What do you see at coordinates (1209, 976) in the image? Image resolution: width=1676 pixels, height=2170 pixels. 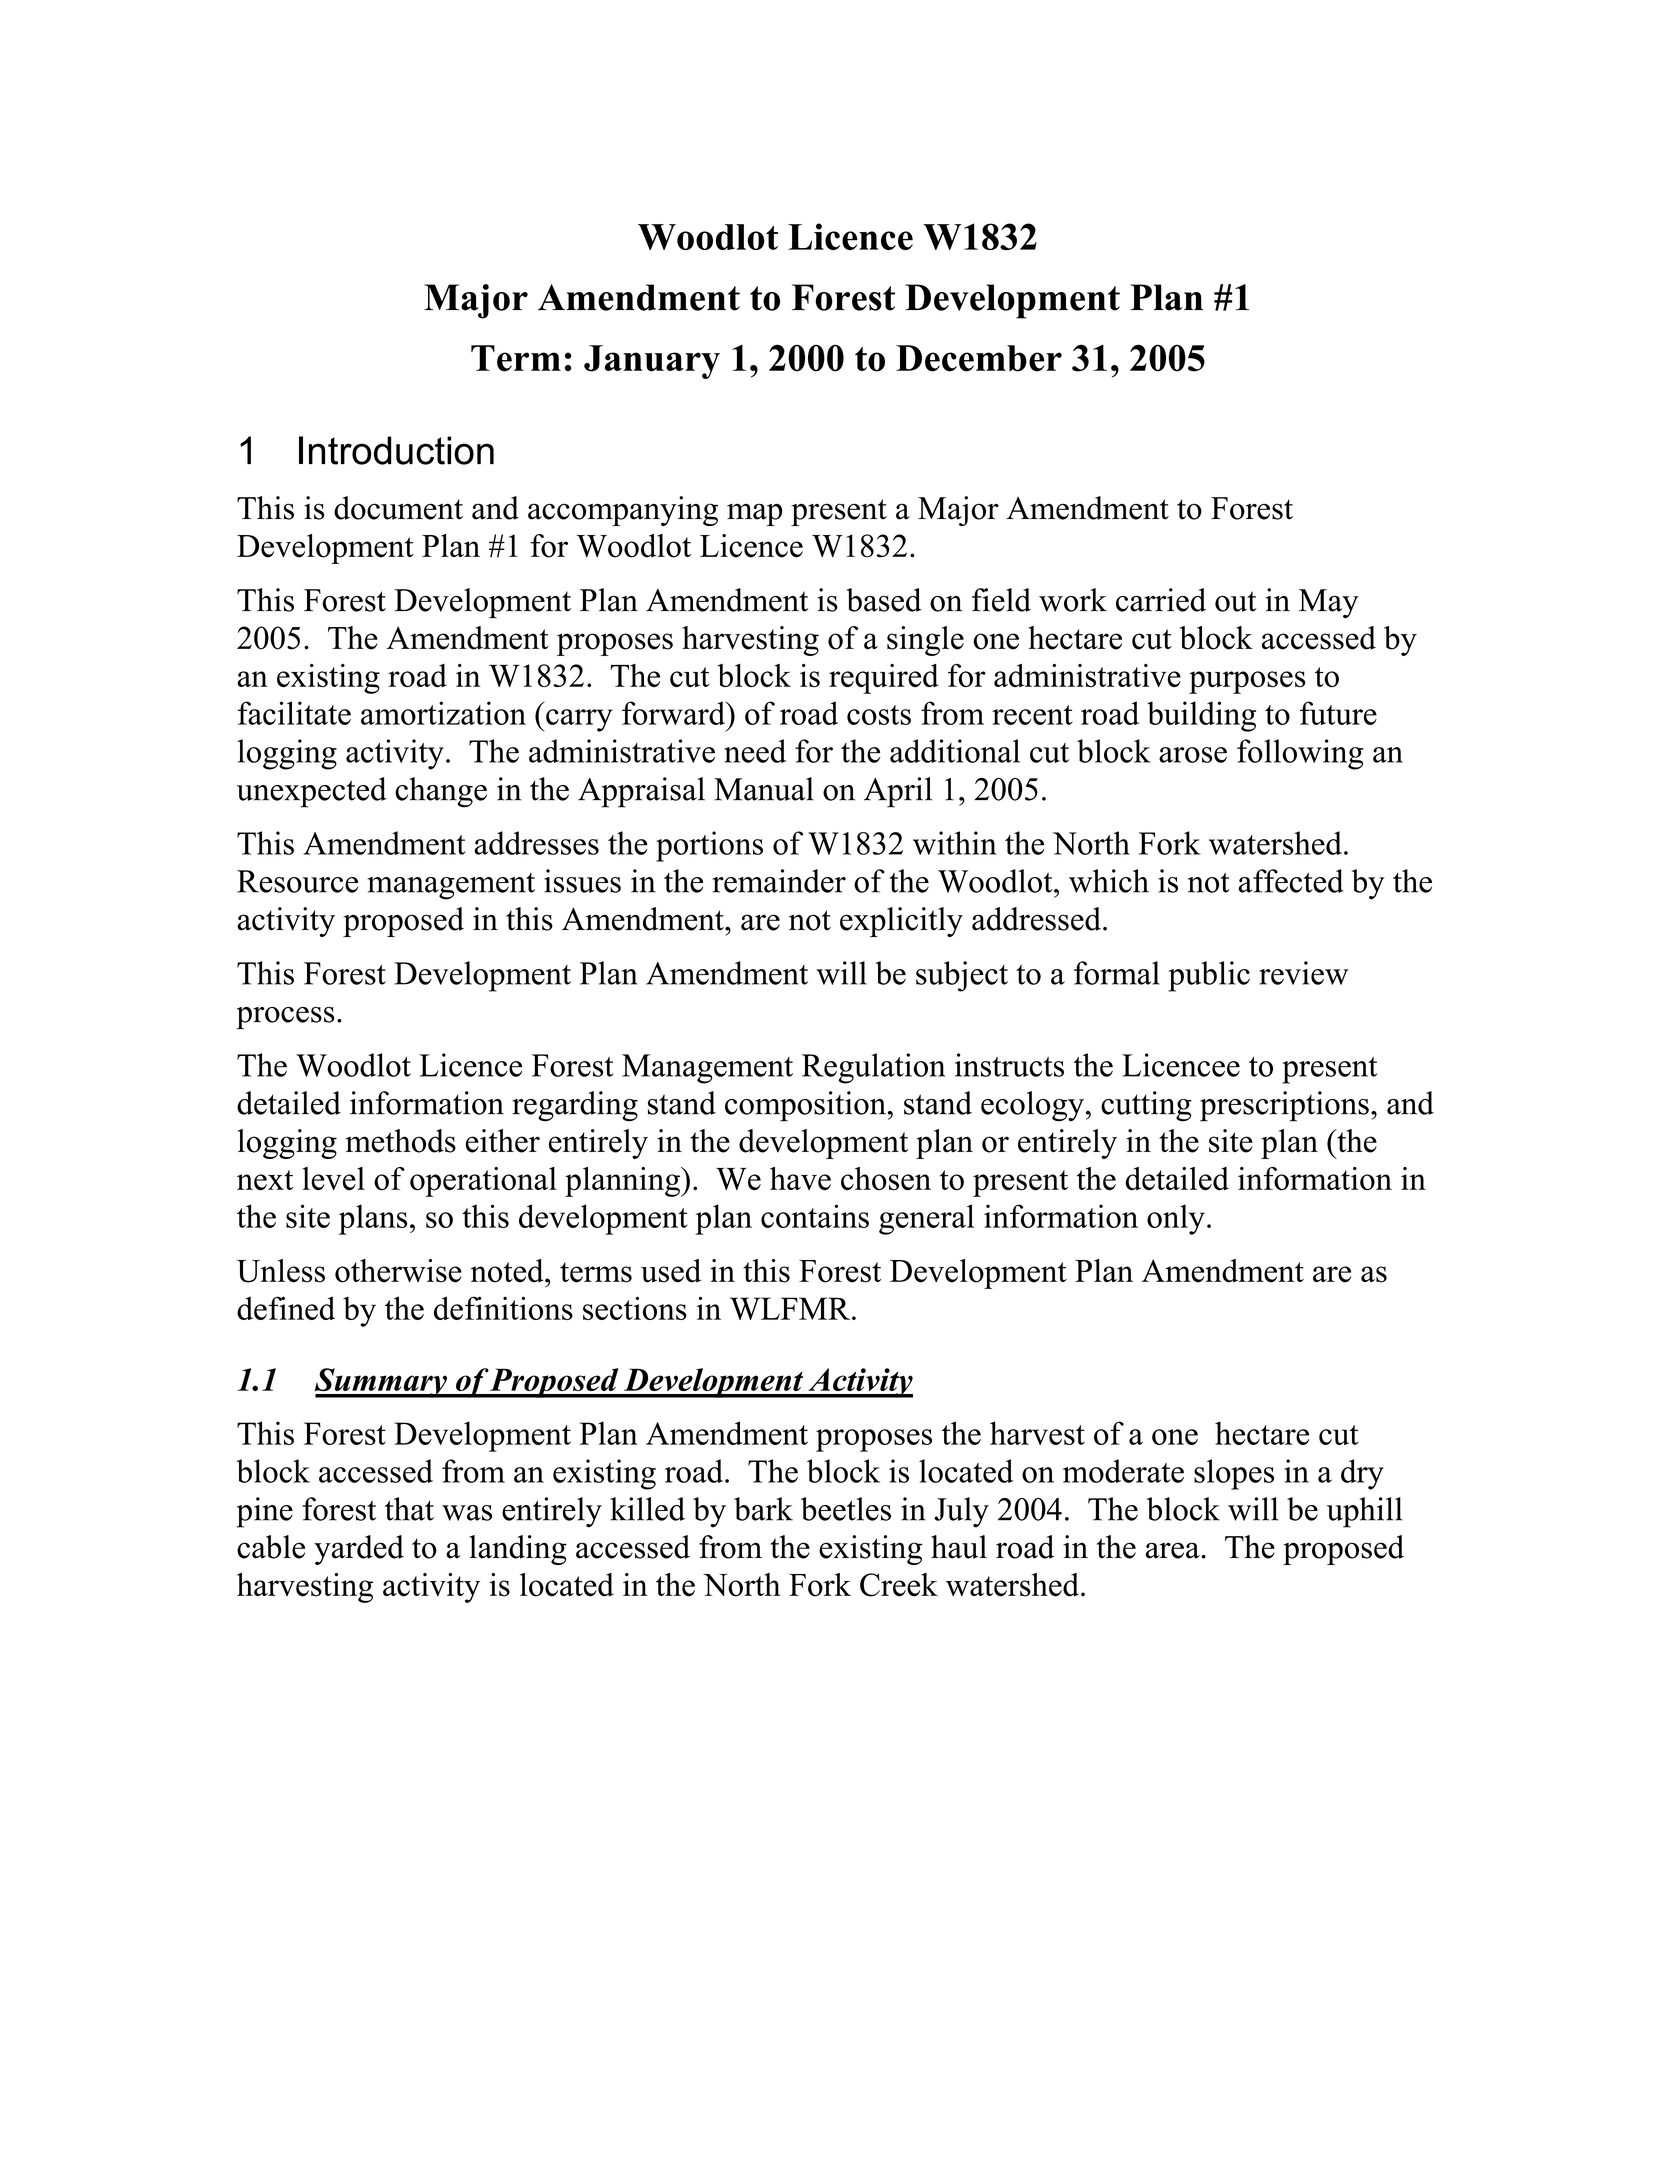 I see `public` at bounding box center [1209, 976].
